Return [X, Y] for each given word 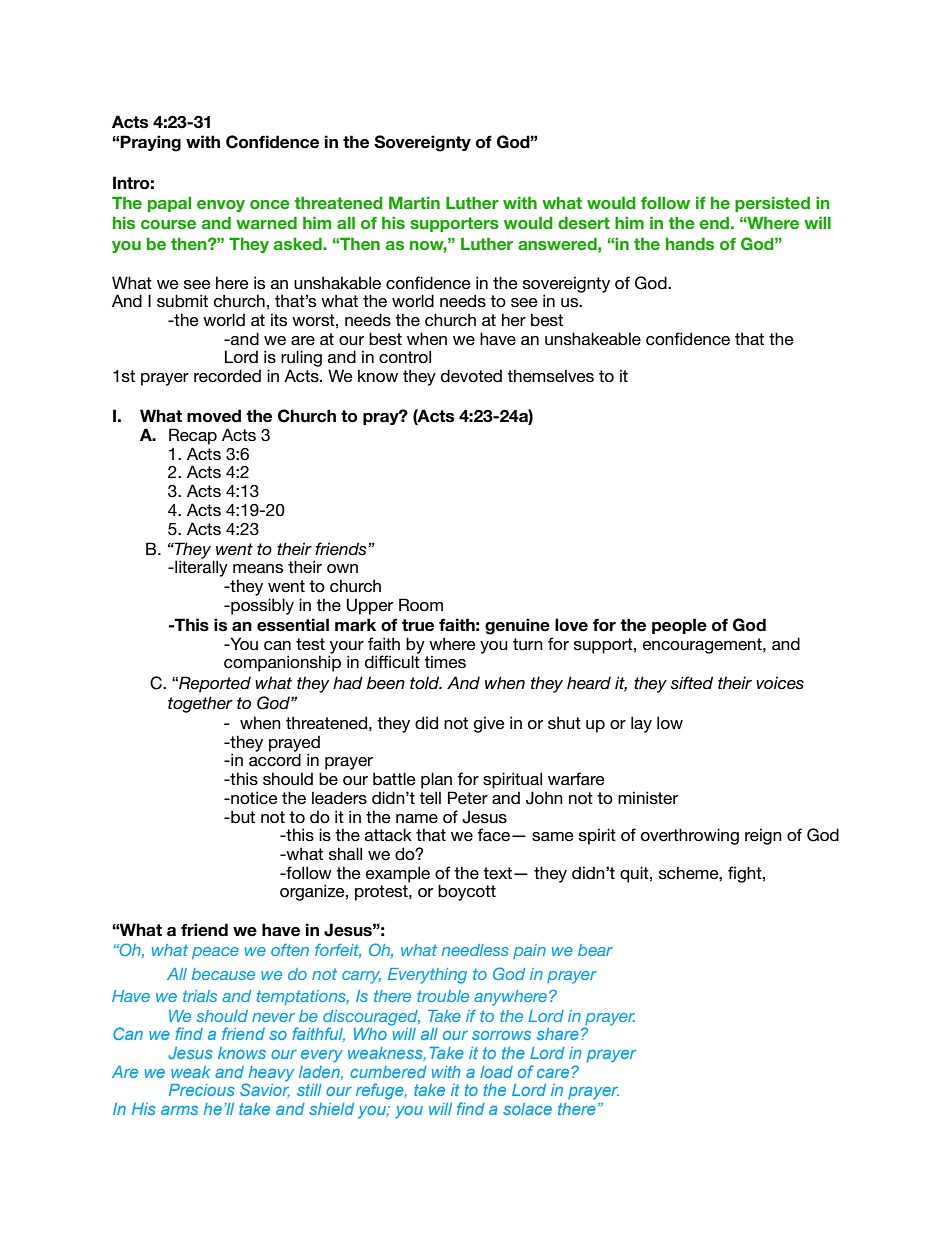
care [553, 1073]
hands [690, 243]
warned [266, 222]
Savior [265, 1090]
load [496, 1072]
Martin [414, 202]
